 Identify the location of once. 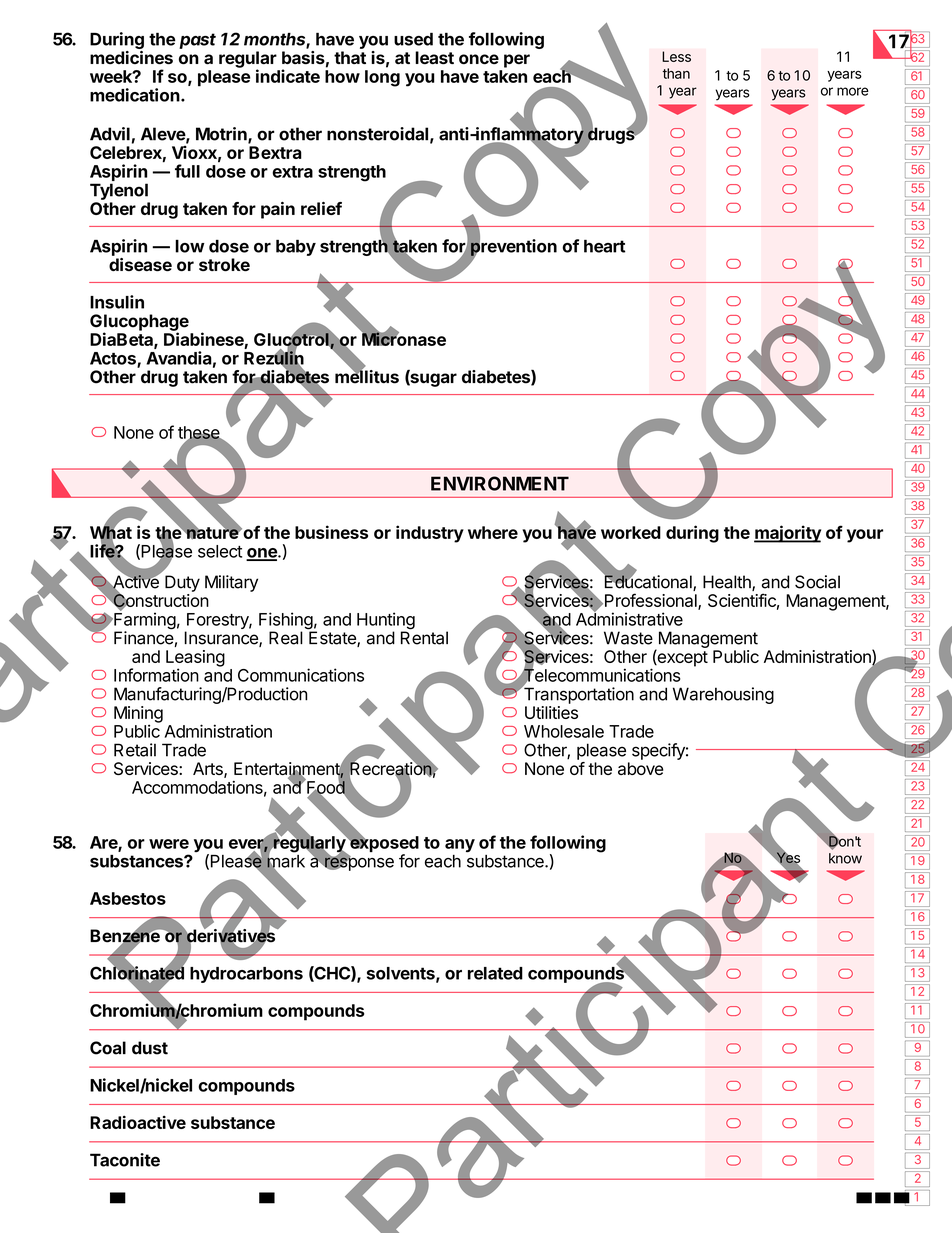
(479, 59).
